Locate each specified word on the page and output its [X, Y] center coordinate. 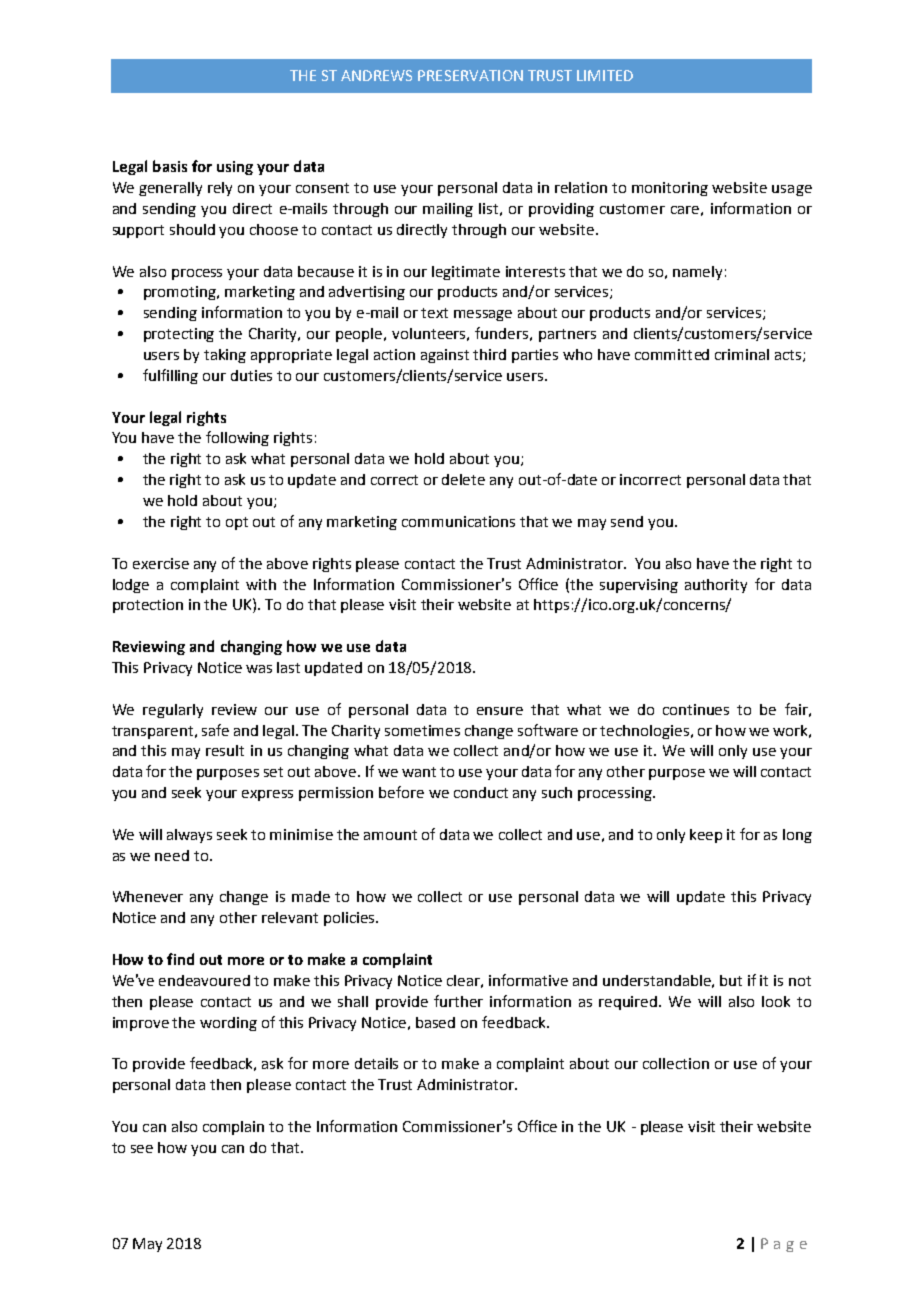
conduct [481, 792]
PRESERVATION [470, 75]
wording [228, 1024]
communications [458, 521]
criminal [742, 354]
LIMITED [605, 75]
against [445, 356]
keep [706, 836]
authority [716, 586]
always [189, 836]
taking [225, 356]
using [235, 168]
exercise [161, 563]
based [435, 1022]
